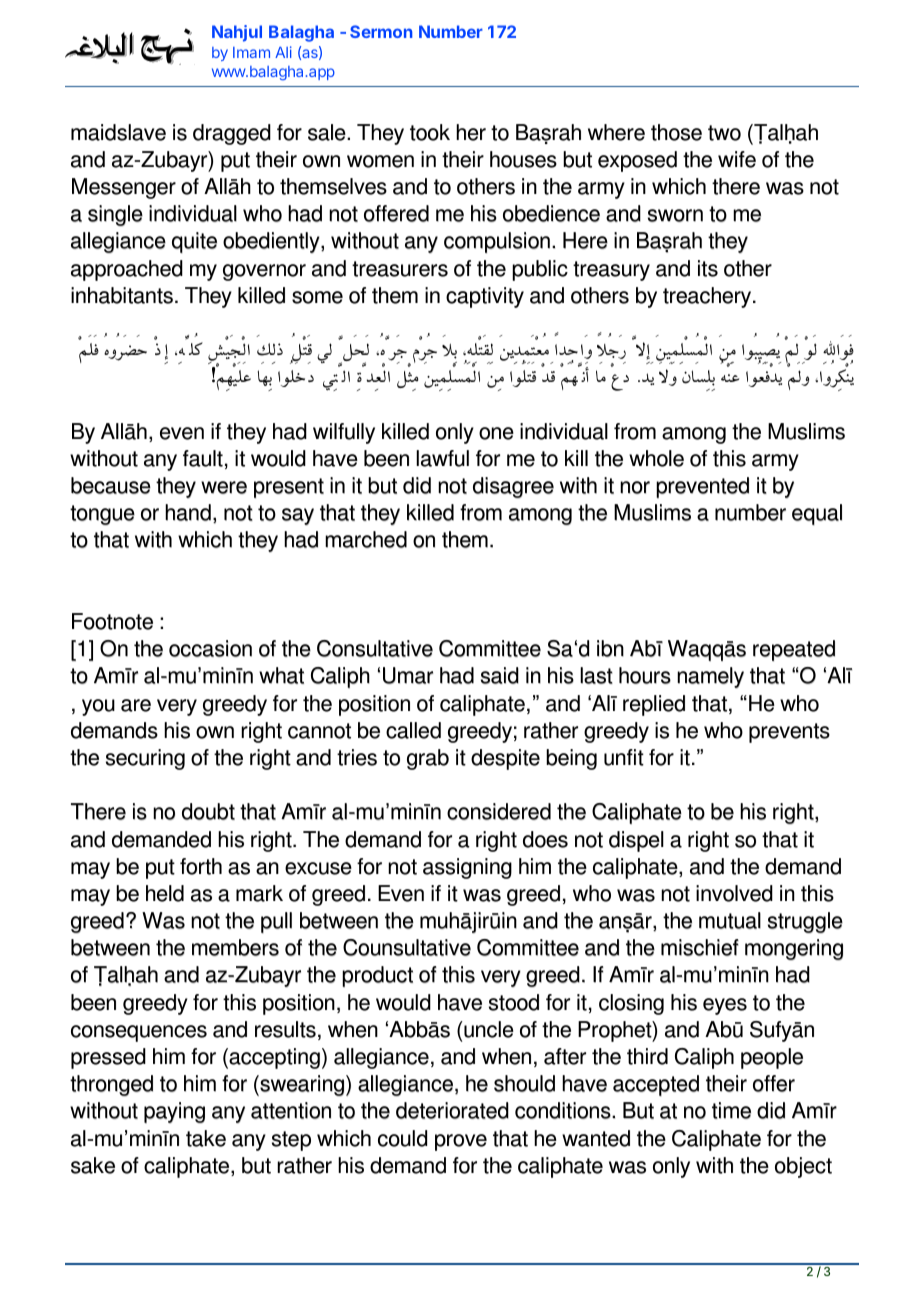  I want to click on Sermon, so click(381, 31).
